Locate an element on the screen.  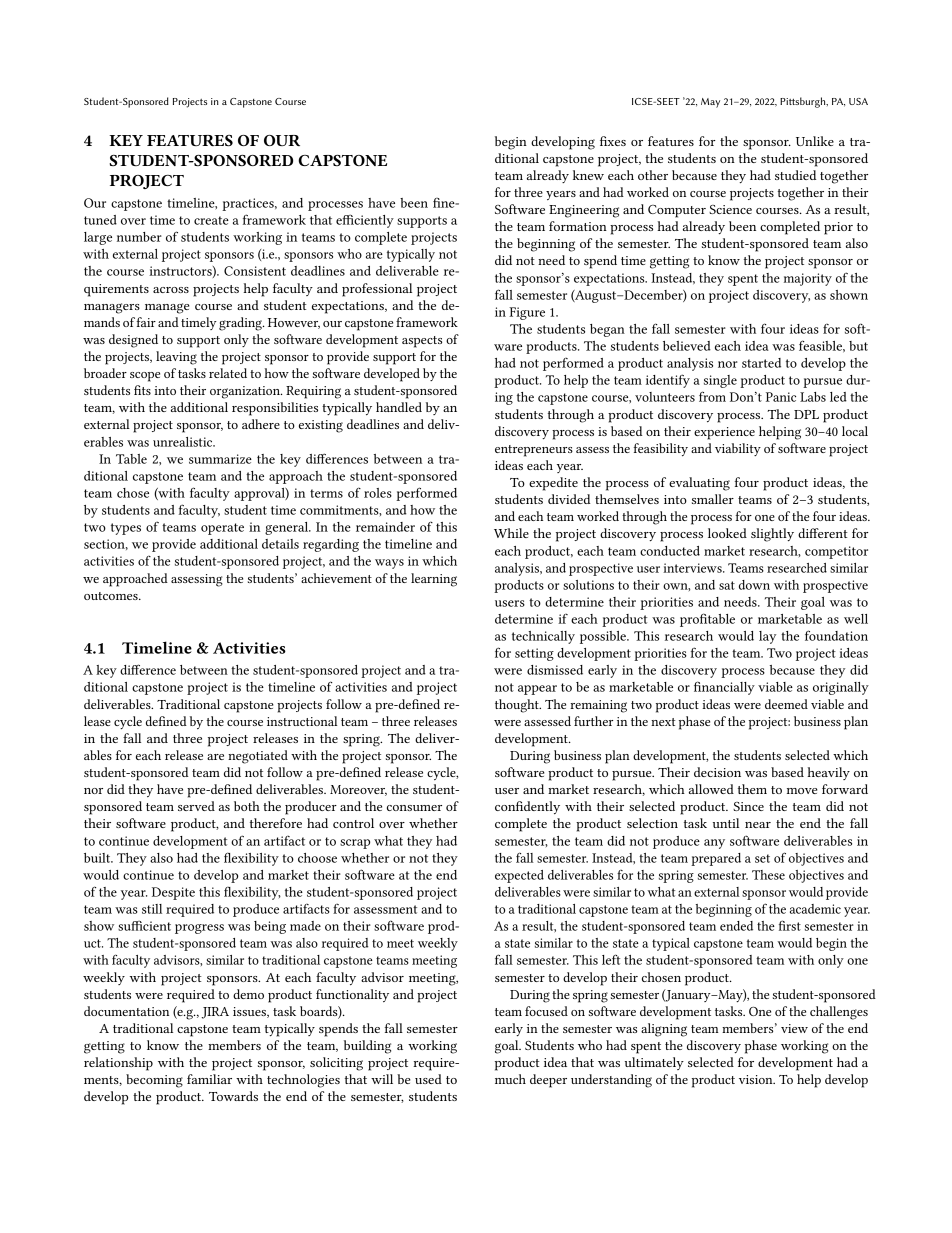
familiar is located at coordinates (209, 1079).
